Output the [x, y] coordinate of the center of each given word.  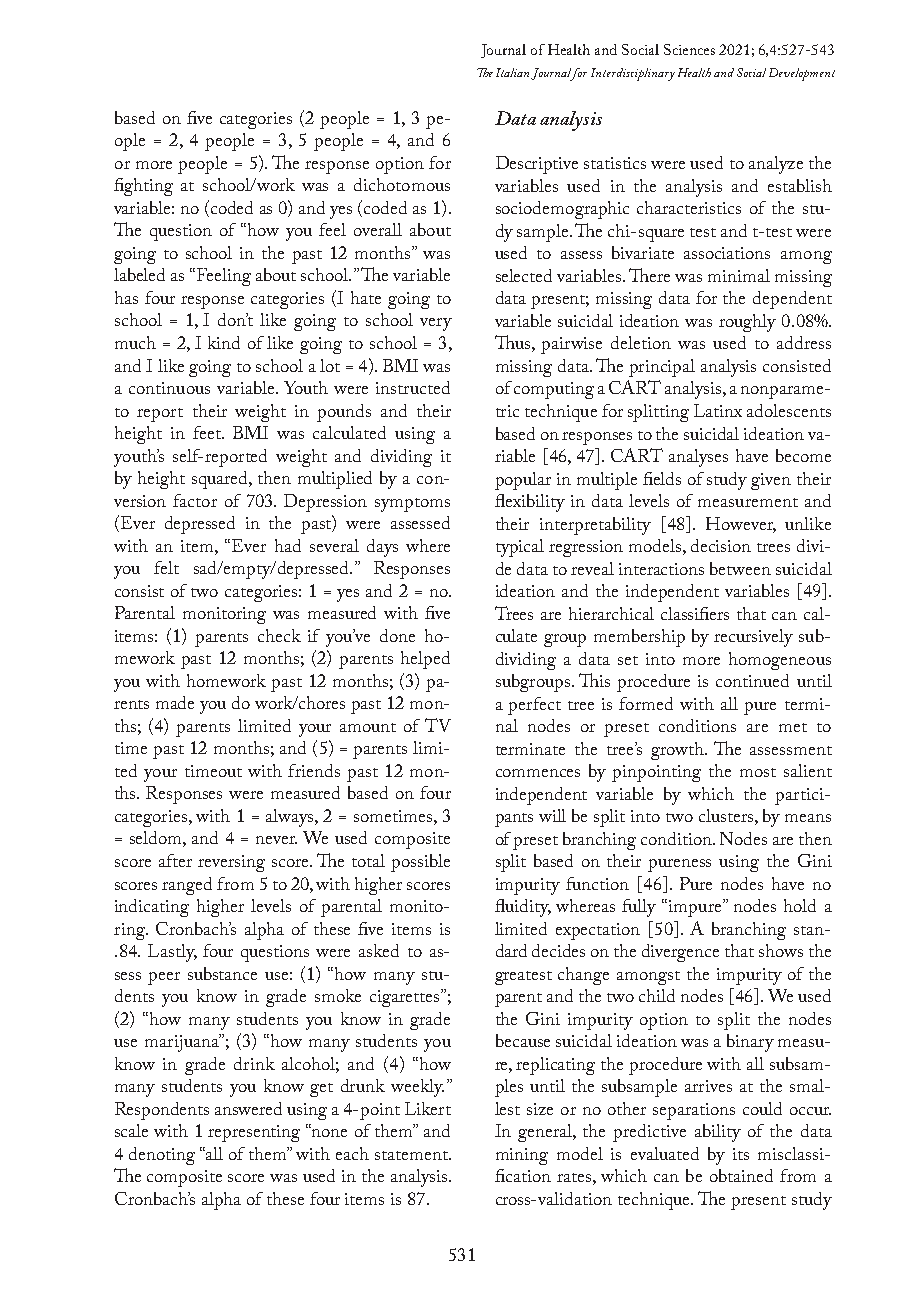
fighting [143, 187]
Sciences [689, 49]
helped [425, 660]
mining [522, 1156]
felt [166, 567]
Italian [514, 73]
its [741, 1154]
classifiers [695, 613]
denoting [162, 1156]
